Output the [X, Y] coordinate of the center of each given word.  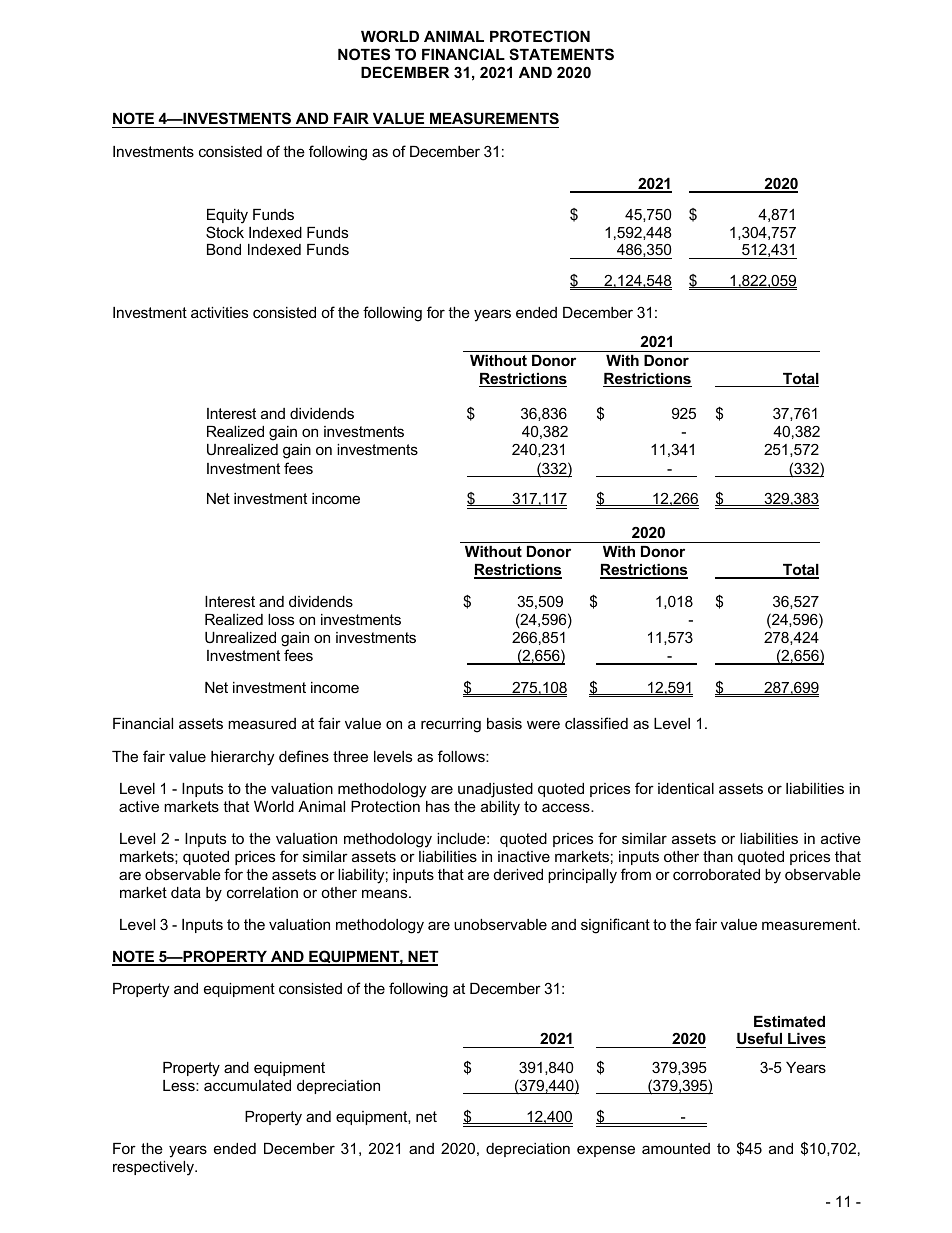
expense [606, 1151]
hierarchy [242, 758]
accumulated [247, 1085]
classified [596, 723]
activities [219, 312]
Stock [225, 232]
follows [462, 756]
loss [281, 619]
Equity [227, 216]
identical [686, 788]
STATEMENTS [561, 54]
